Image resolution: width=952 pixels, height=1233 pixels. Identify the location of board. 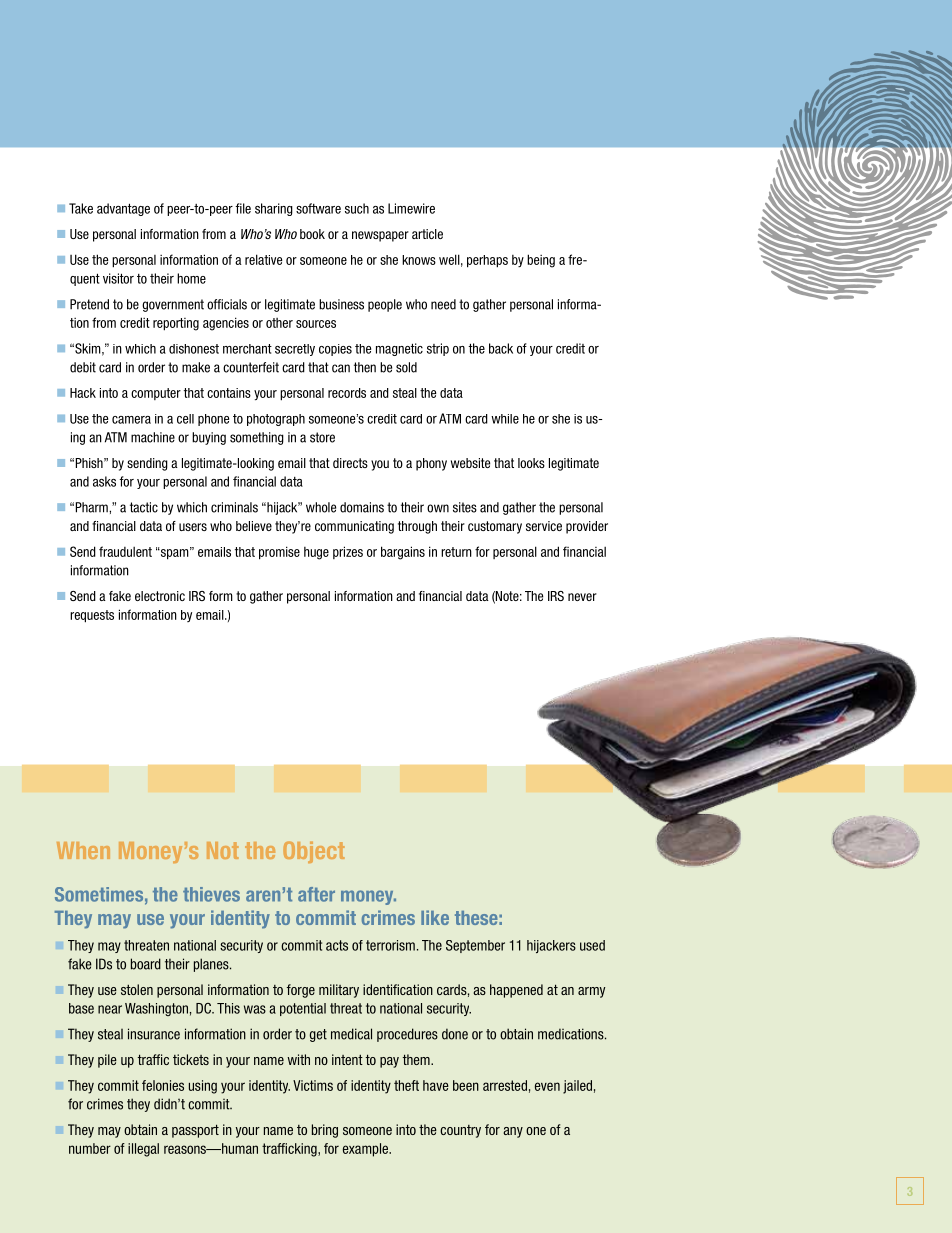
(146, 964).
